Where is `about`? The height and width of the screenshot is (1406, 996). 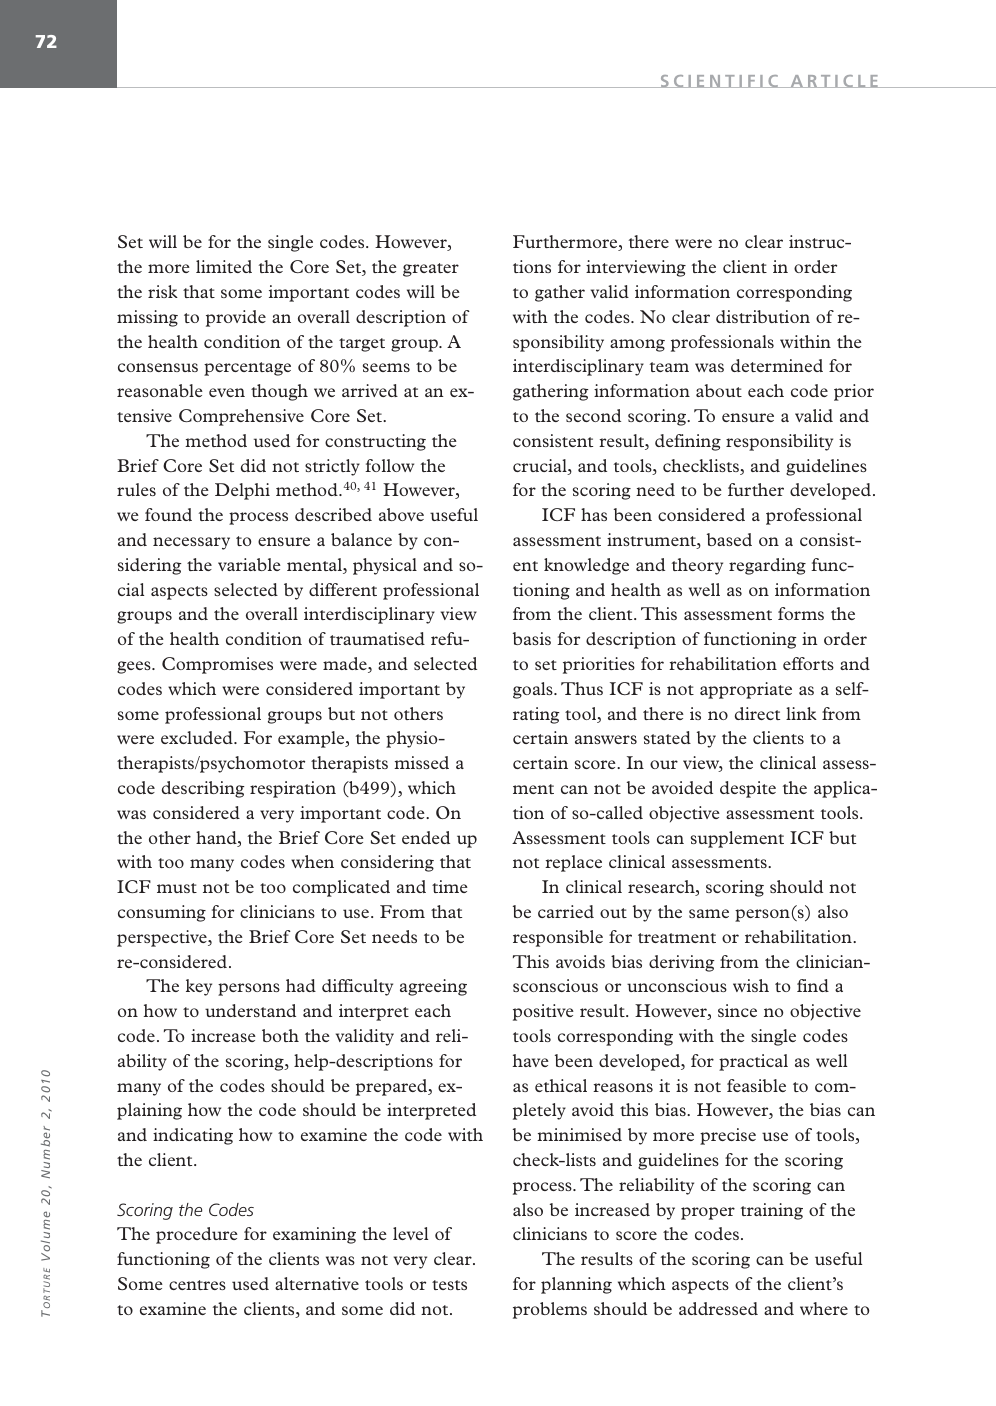
about is located at coordinates (719, 390).
